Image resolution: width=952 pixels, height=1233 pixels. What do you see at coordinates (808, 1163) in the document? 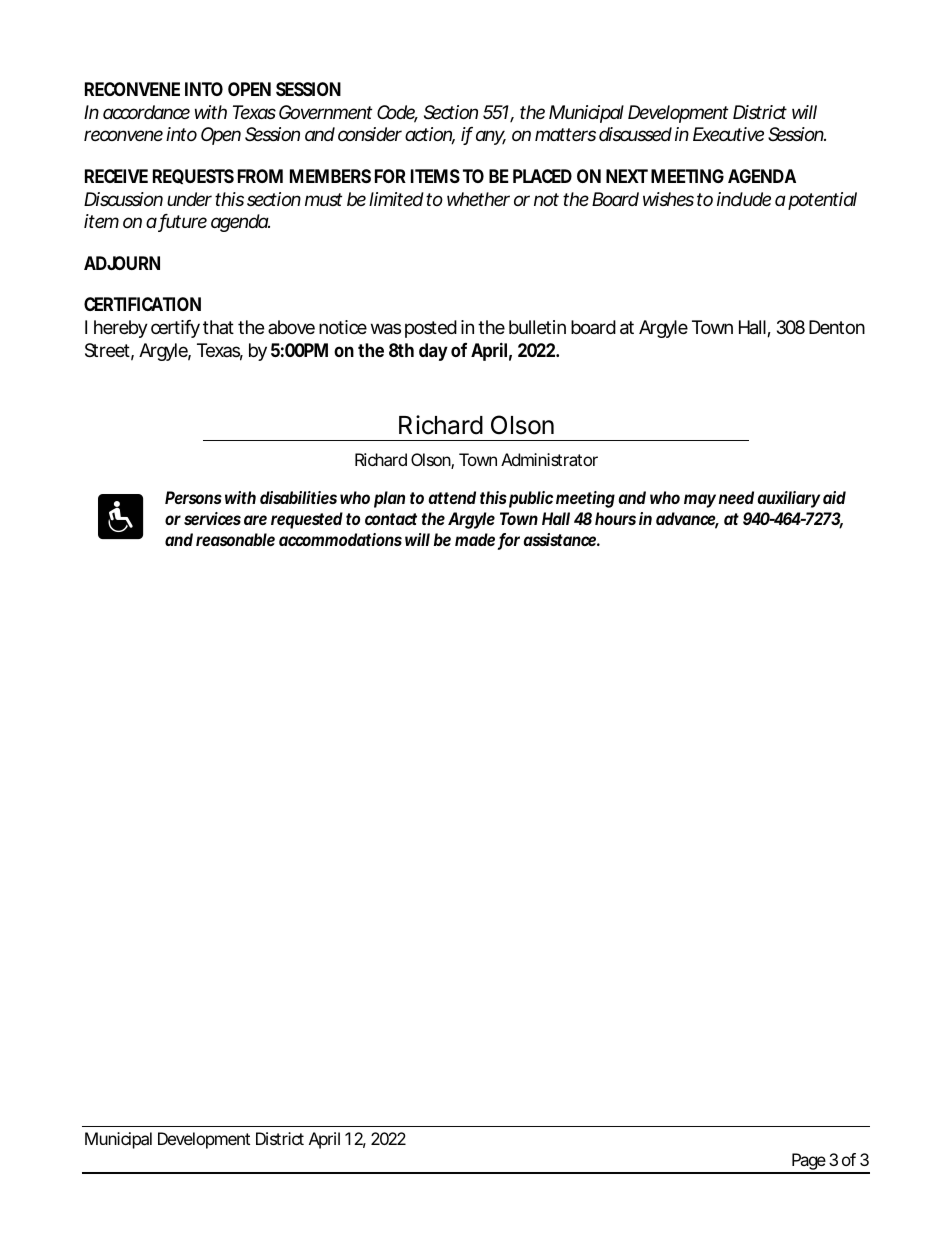
I see `Page` at bounding box center [808, 1163].
